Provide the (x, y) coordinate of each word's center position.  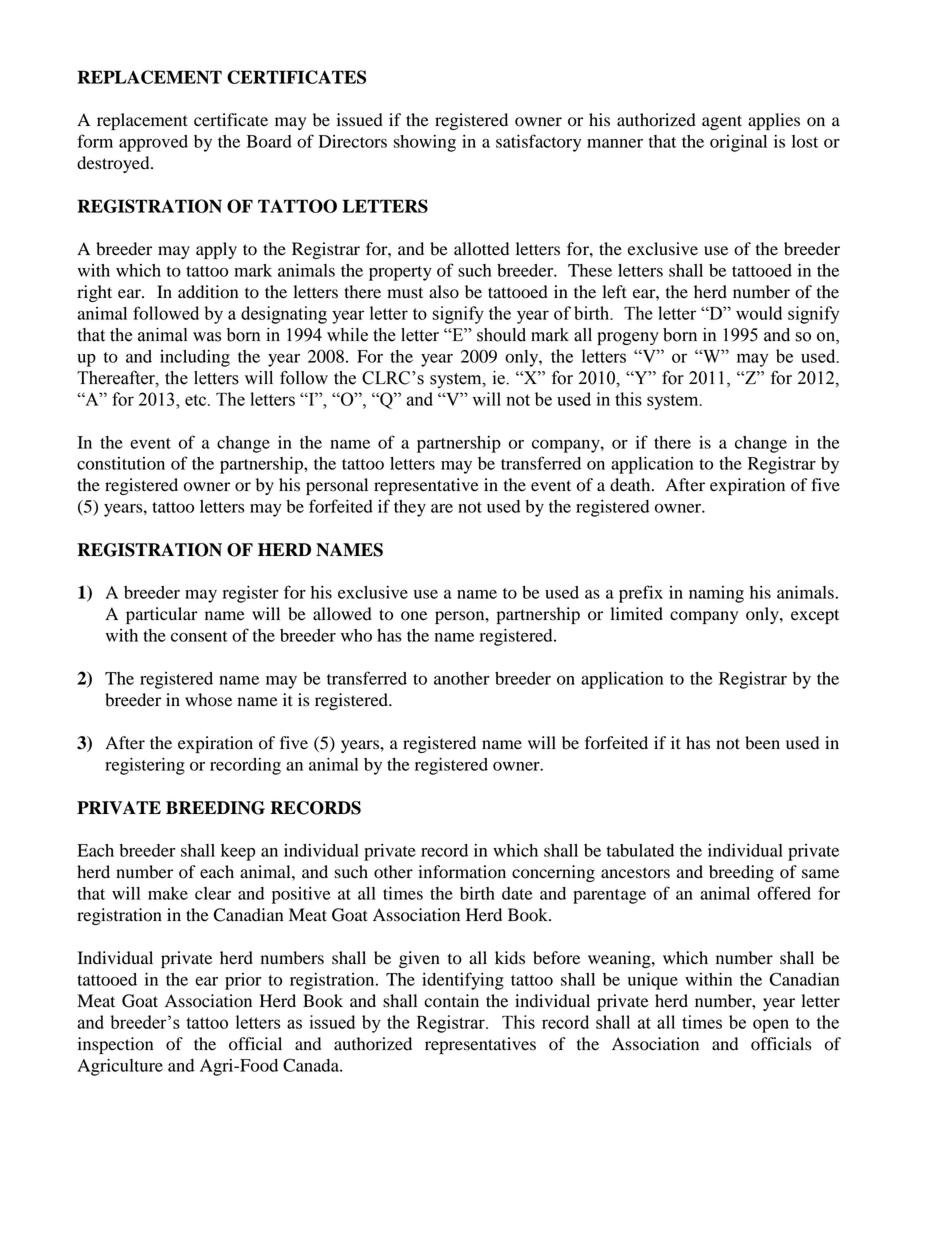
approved (153, 143)
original (738, 143)
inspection (115, 1045)
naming (716, 594)
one (414, 616)
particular (162, 615)
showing (424, 143)
